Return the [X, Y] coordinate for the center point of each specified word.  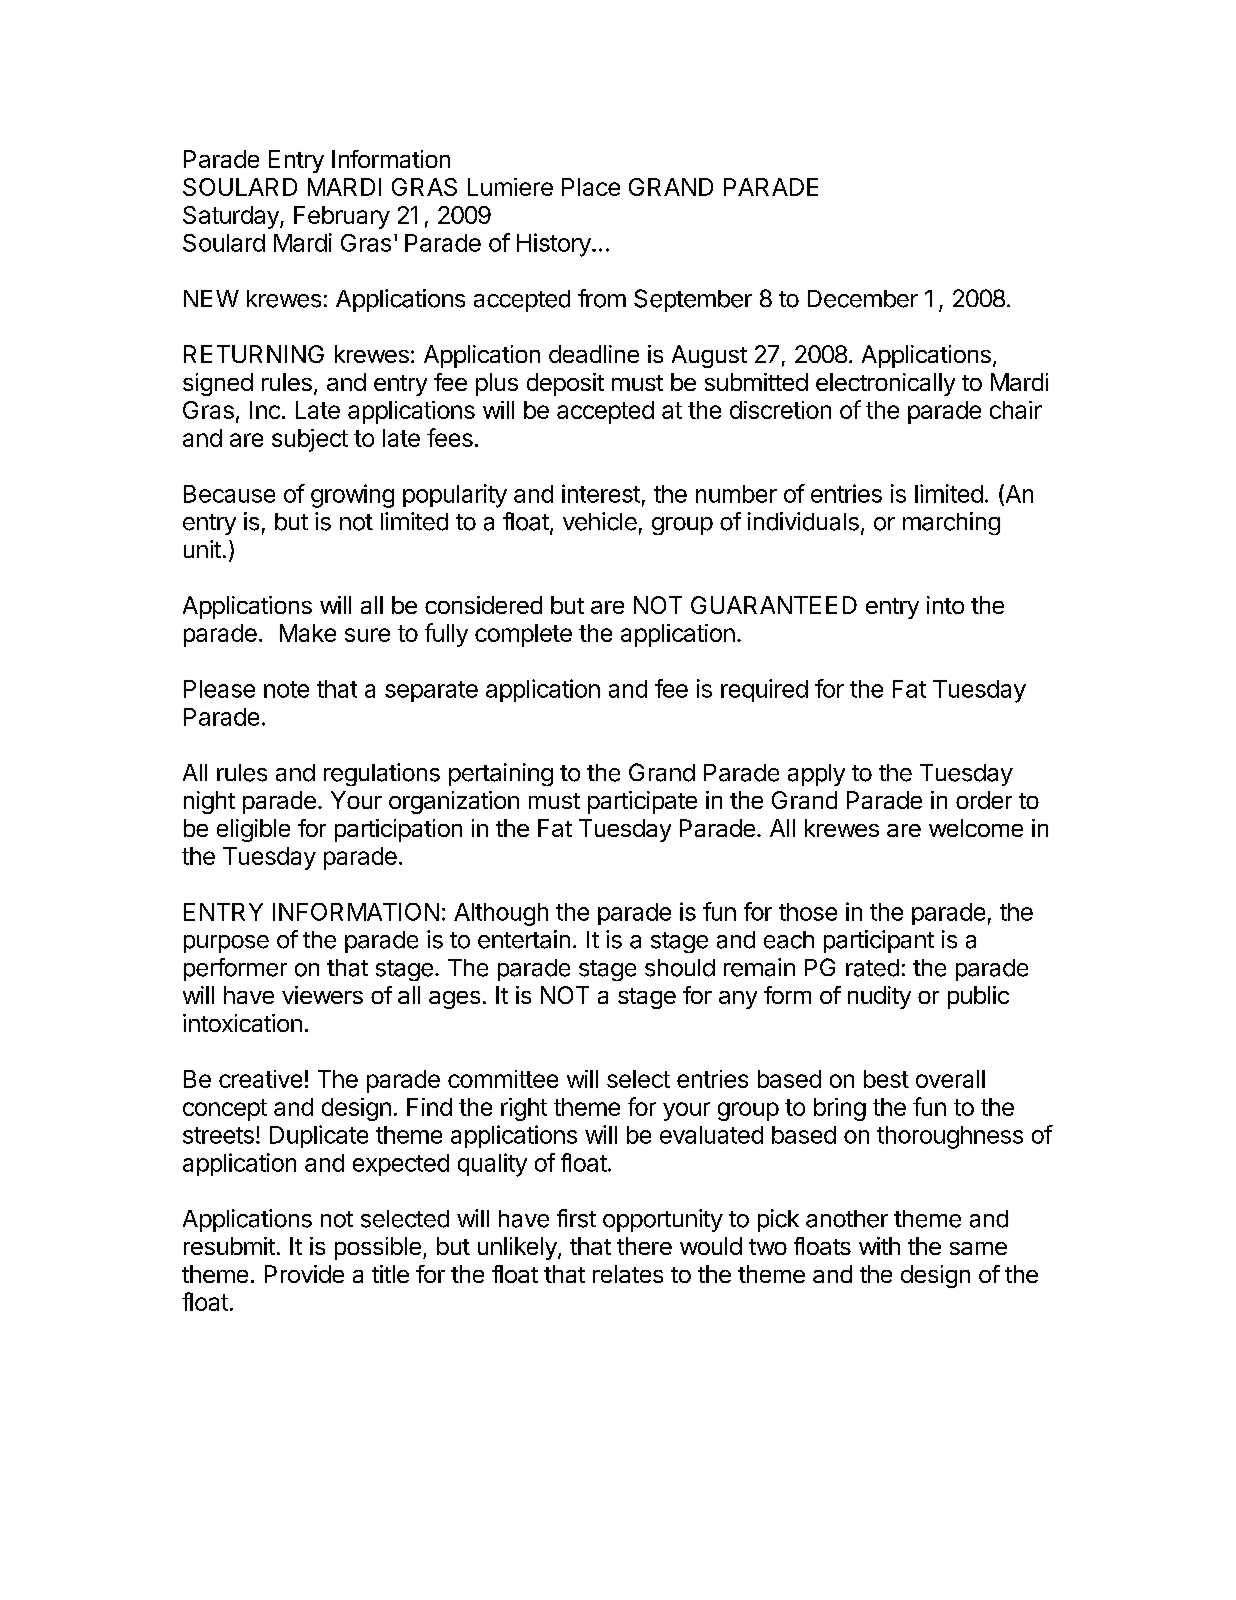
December [863, 299]
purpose [226, 944]
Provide [304, 1274]
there [644, 1246]
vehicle [600, 521]
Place [591, 187]
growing [352, 496]
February [342, 217]
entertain [524, 939]
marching [951, 523]
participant [879, 941]
